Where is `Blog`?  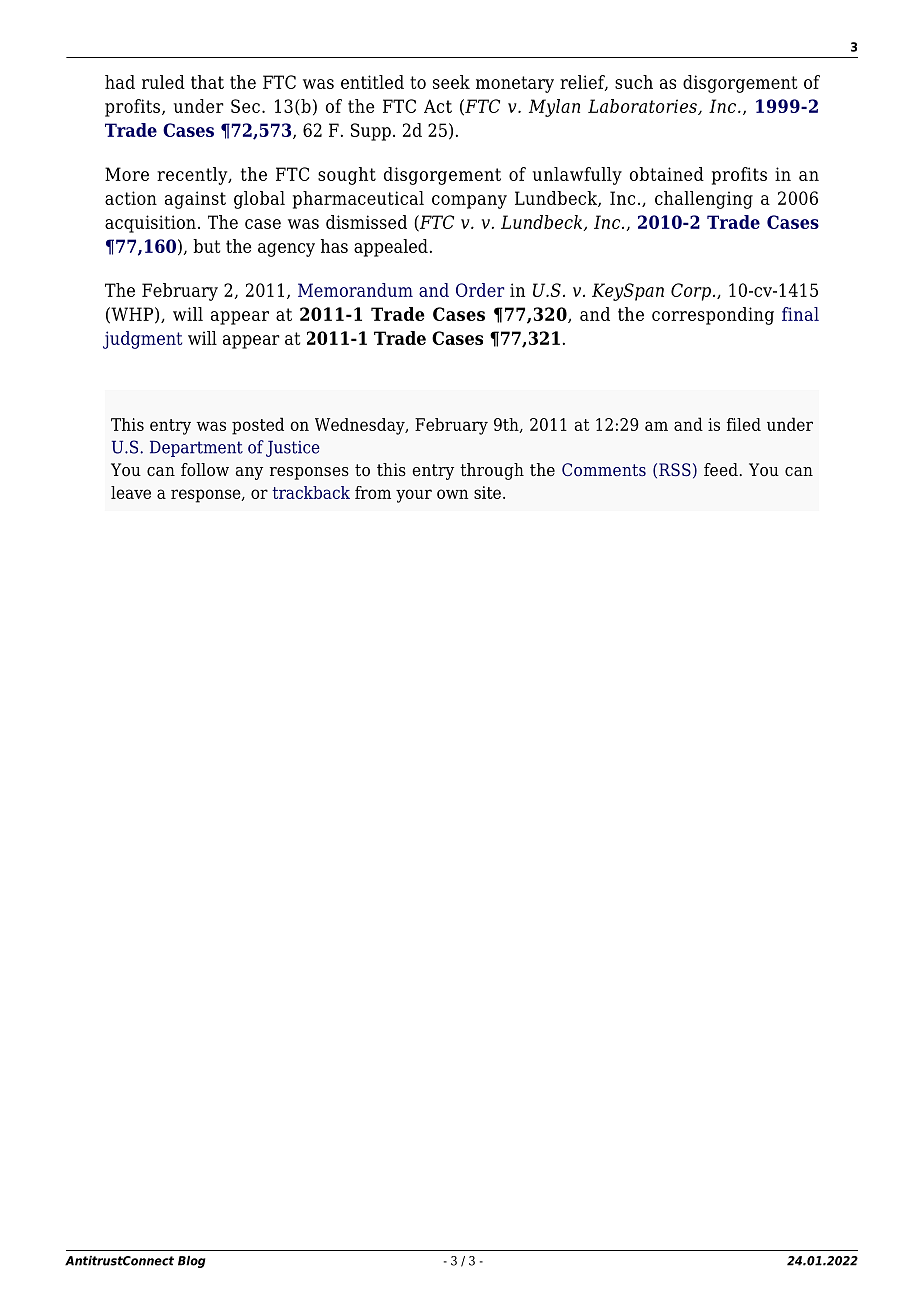
Blog is located at coordinates (191, 1262).
